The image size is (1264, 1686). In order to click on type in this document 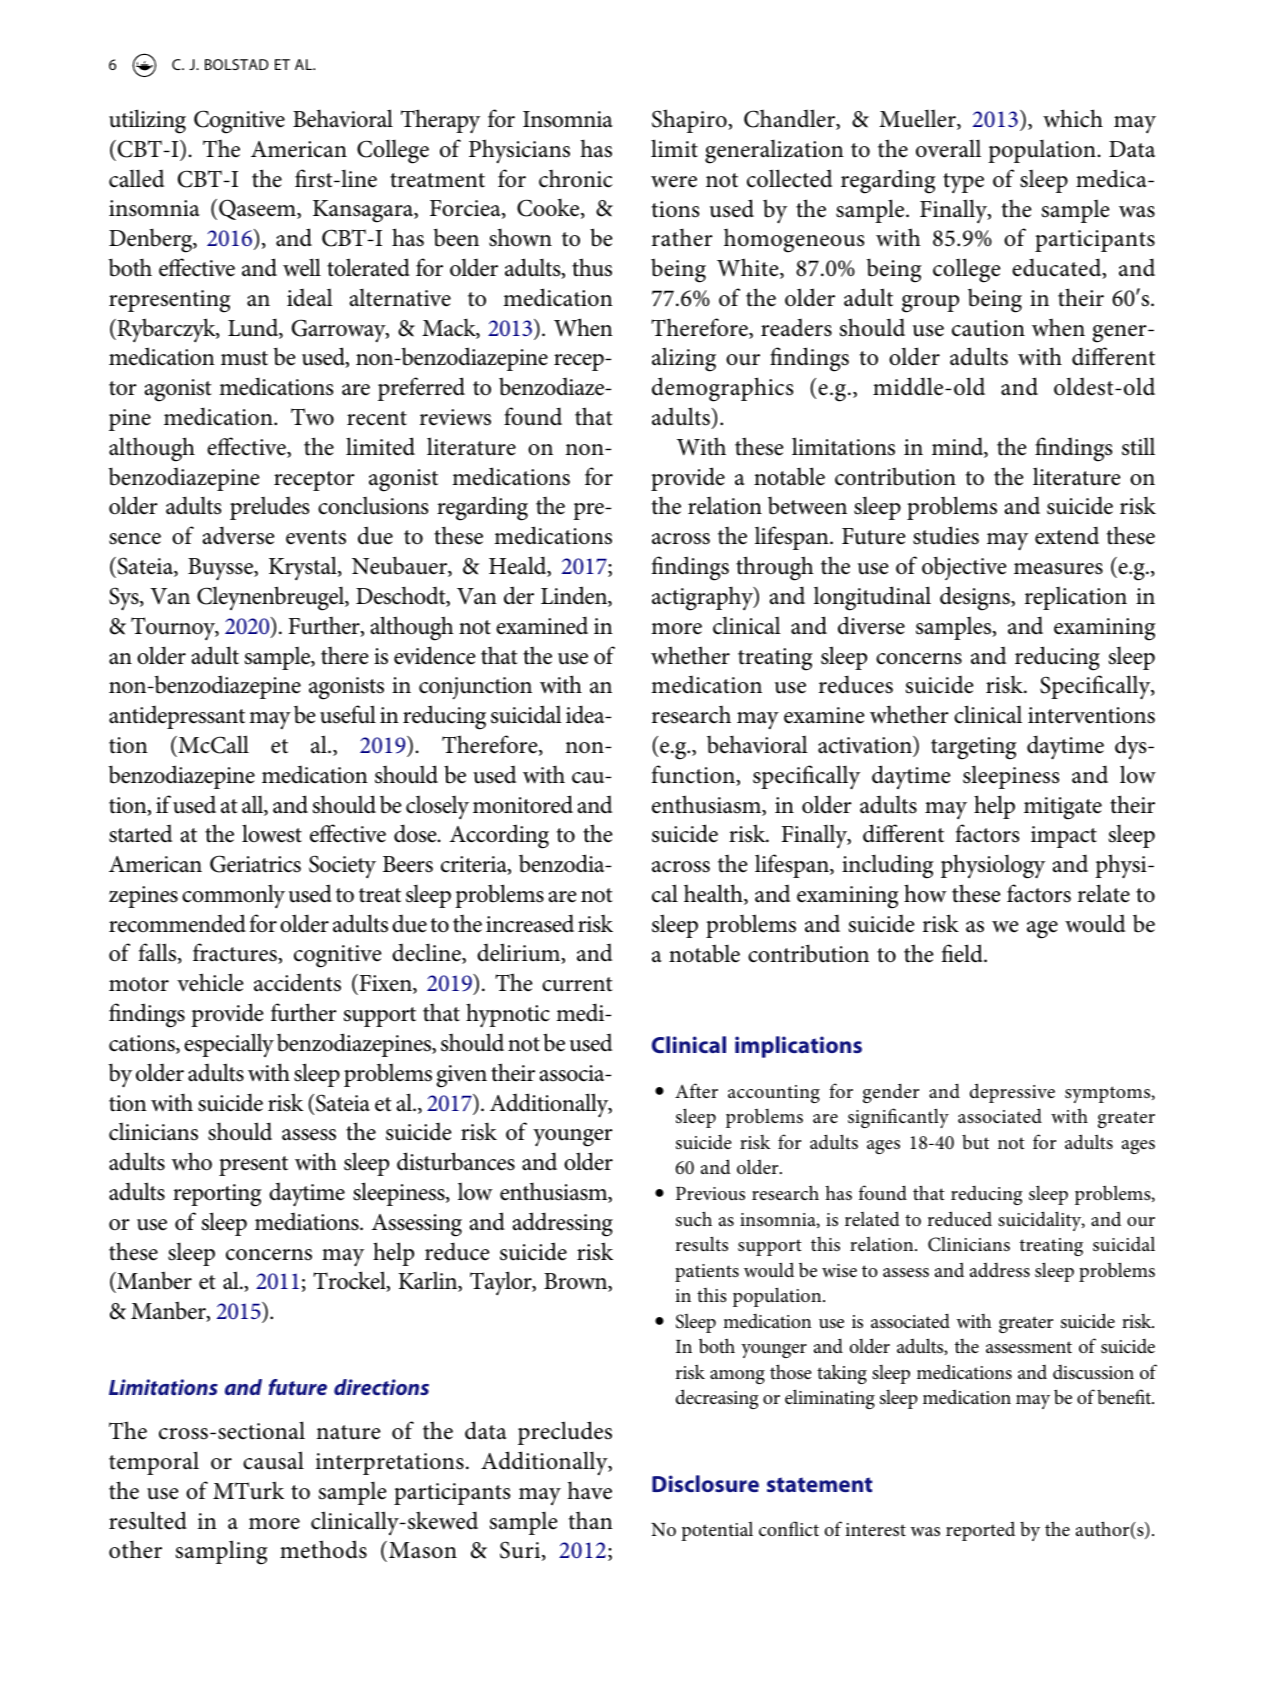, I will do `click(963, 183)`.
